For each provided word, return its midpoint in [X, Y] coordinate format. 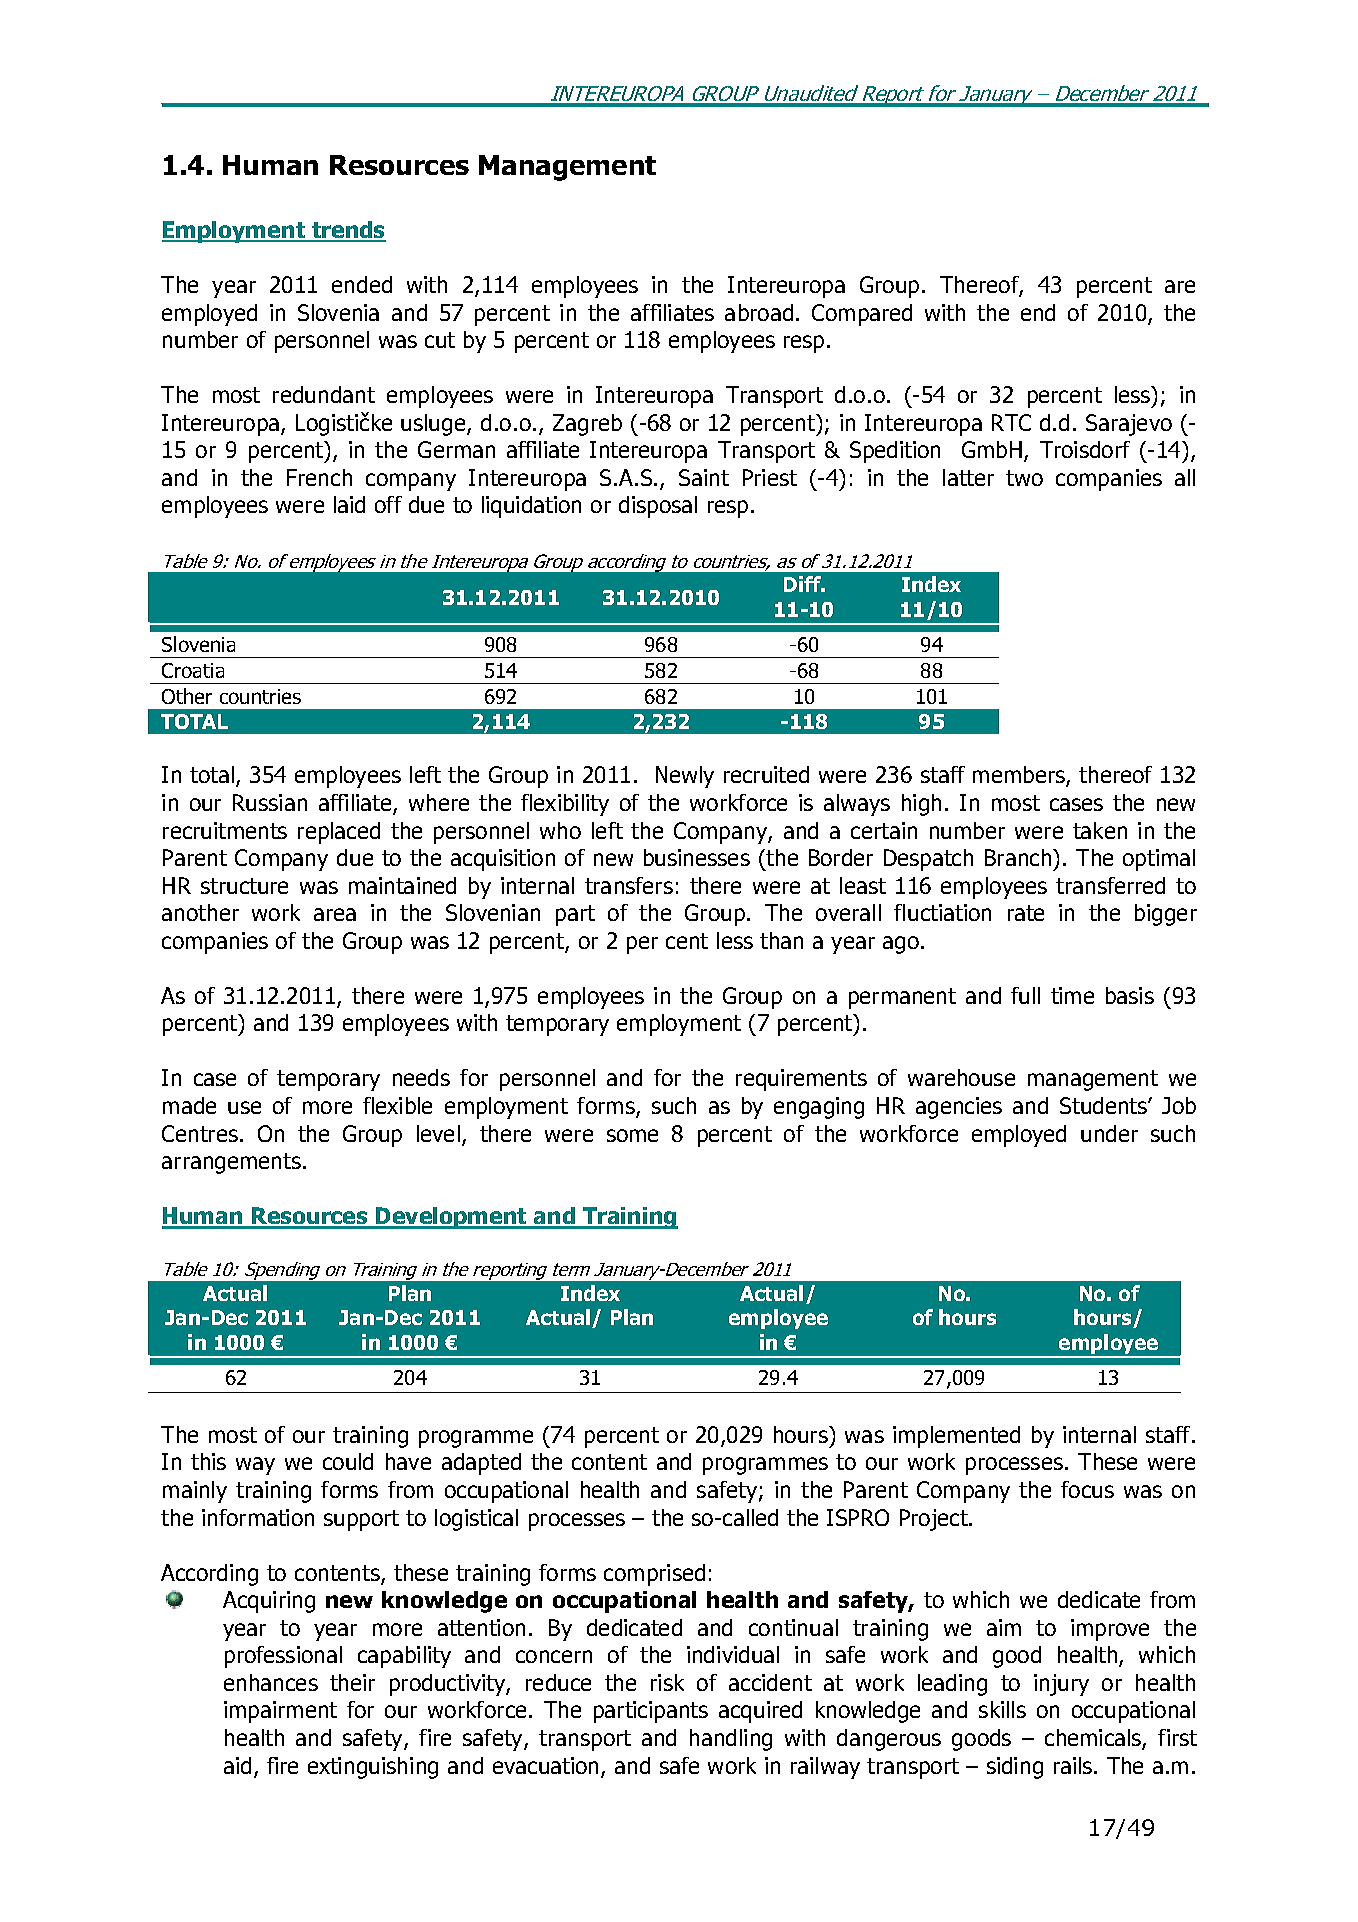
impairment [280, 1712]
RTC [1011, 422]
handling [731, 1740]
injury [1061, 1685]
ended [362, 284]
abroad [759, 312]
